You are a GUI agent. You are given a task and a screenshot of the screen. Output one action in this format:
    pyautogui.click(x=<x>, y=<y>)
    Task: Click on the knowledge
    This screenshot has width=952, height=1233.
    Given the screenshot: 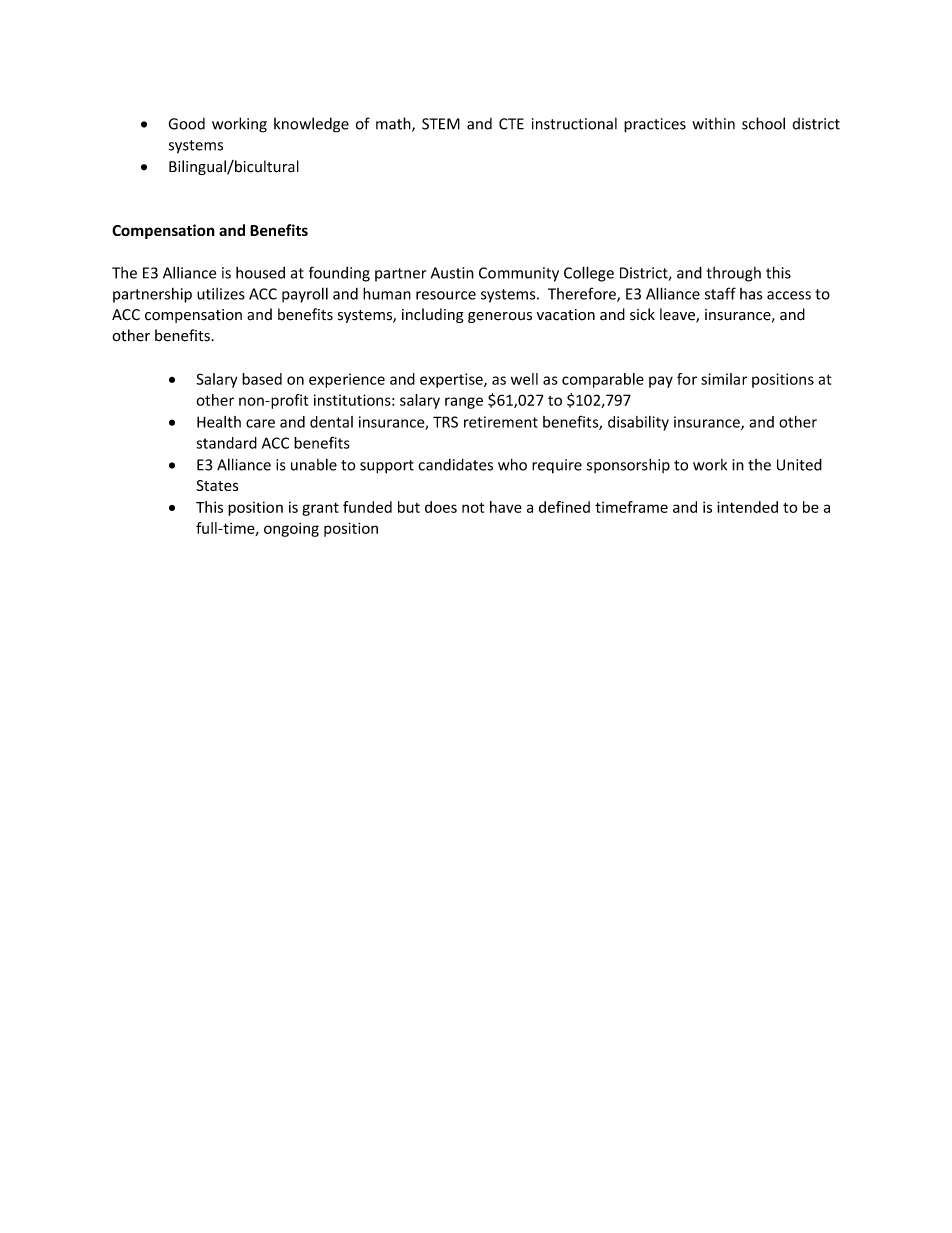 What is the action you would take?
    pyautogui.click(x=311, y=125)
